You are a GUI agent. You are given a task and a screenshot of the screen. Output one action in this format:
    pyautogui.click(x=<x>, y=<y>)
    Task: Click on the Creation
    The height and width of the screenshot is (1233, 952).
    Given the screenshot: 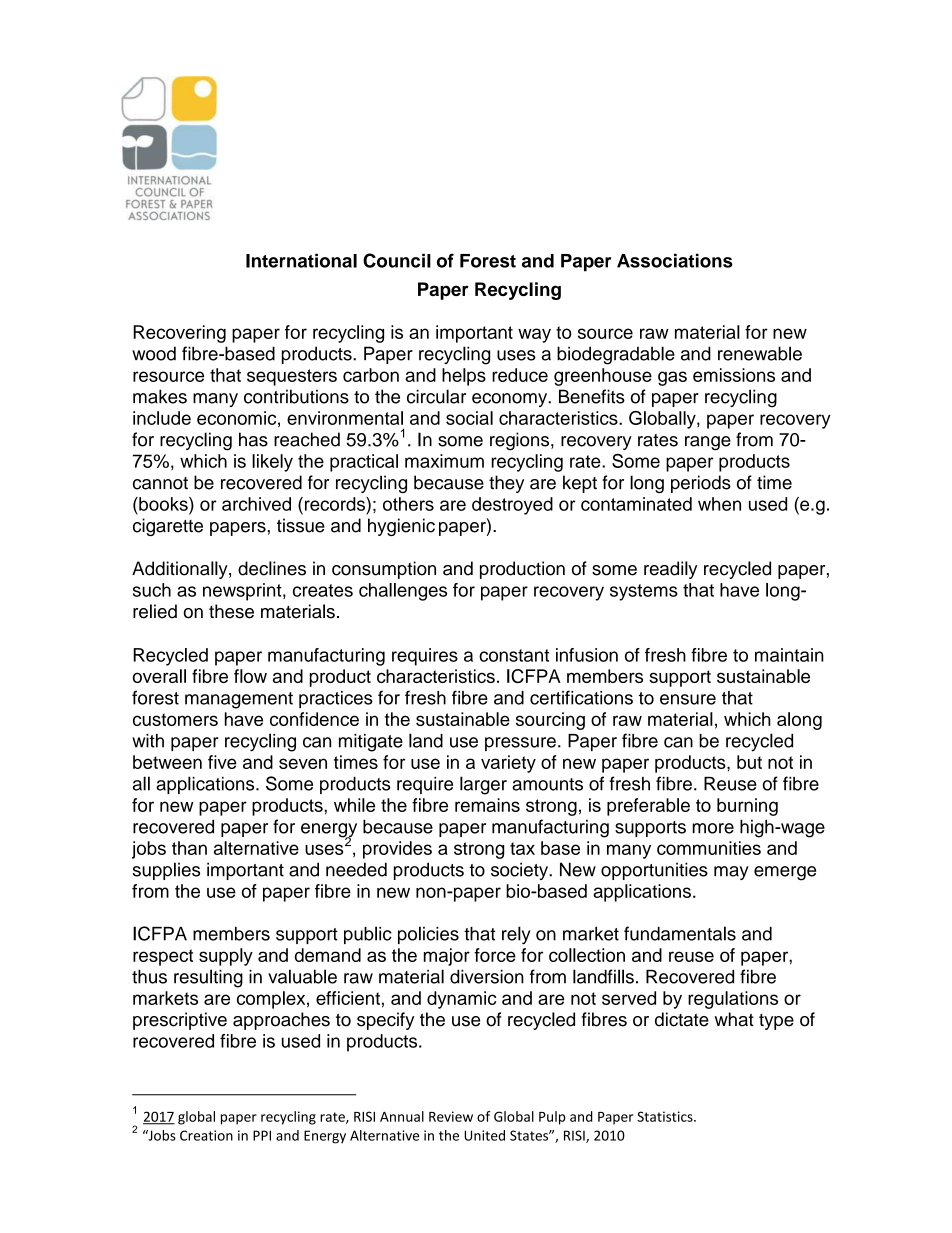 What is the action you would take?
    pyautogui.click(x=206, y=1135)
